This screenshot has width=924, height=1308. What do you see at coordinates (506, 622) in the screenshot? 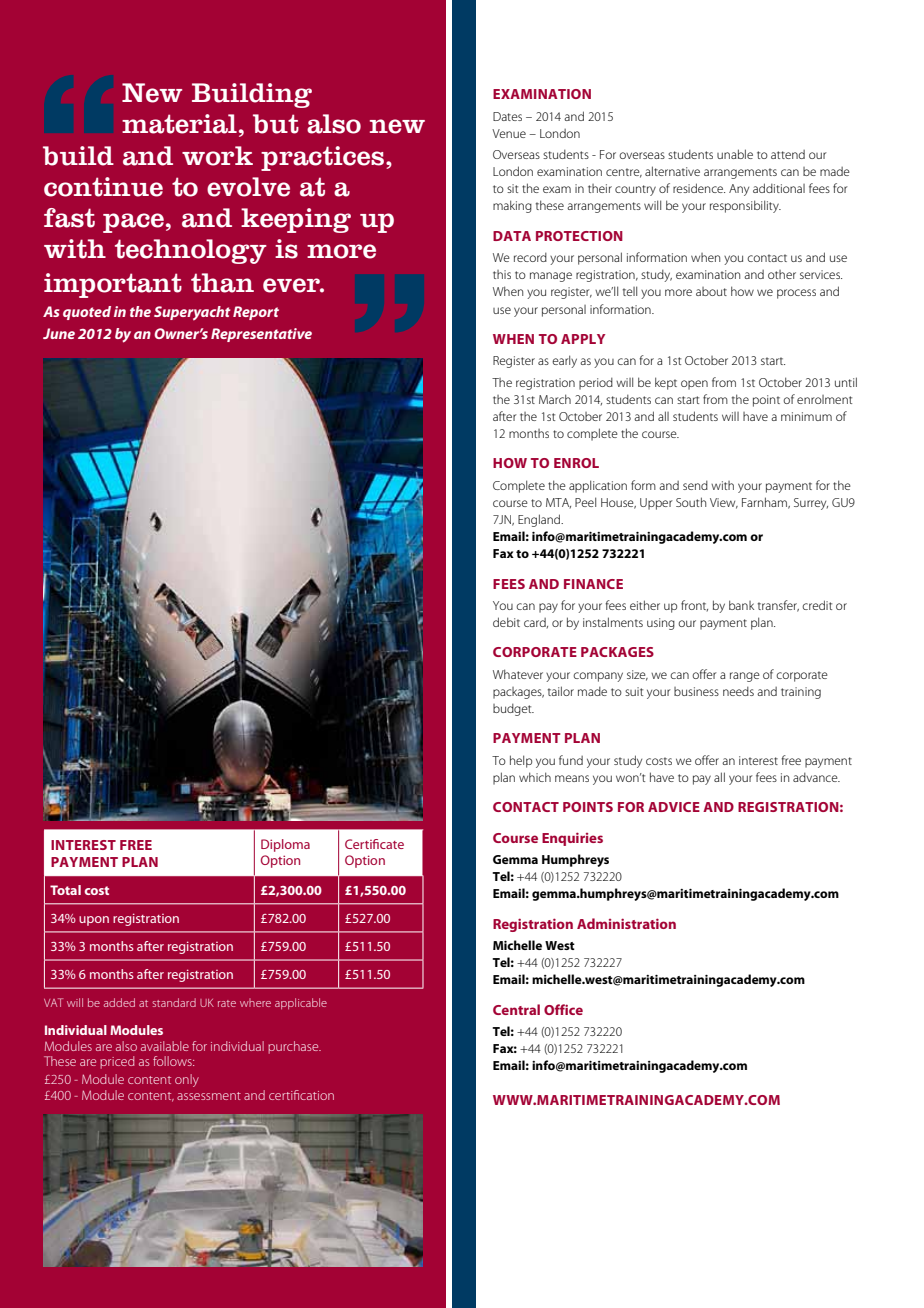
I see `debit` at bounding box center [506, 622].
